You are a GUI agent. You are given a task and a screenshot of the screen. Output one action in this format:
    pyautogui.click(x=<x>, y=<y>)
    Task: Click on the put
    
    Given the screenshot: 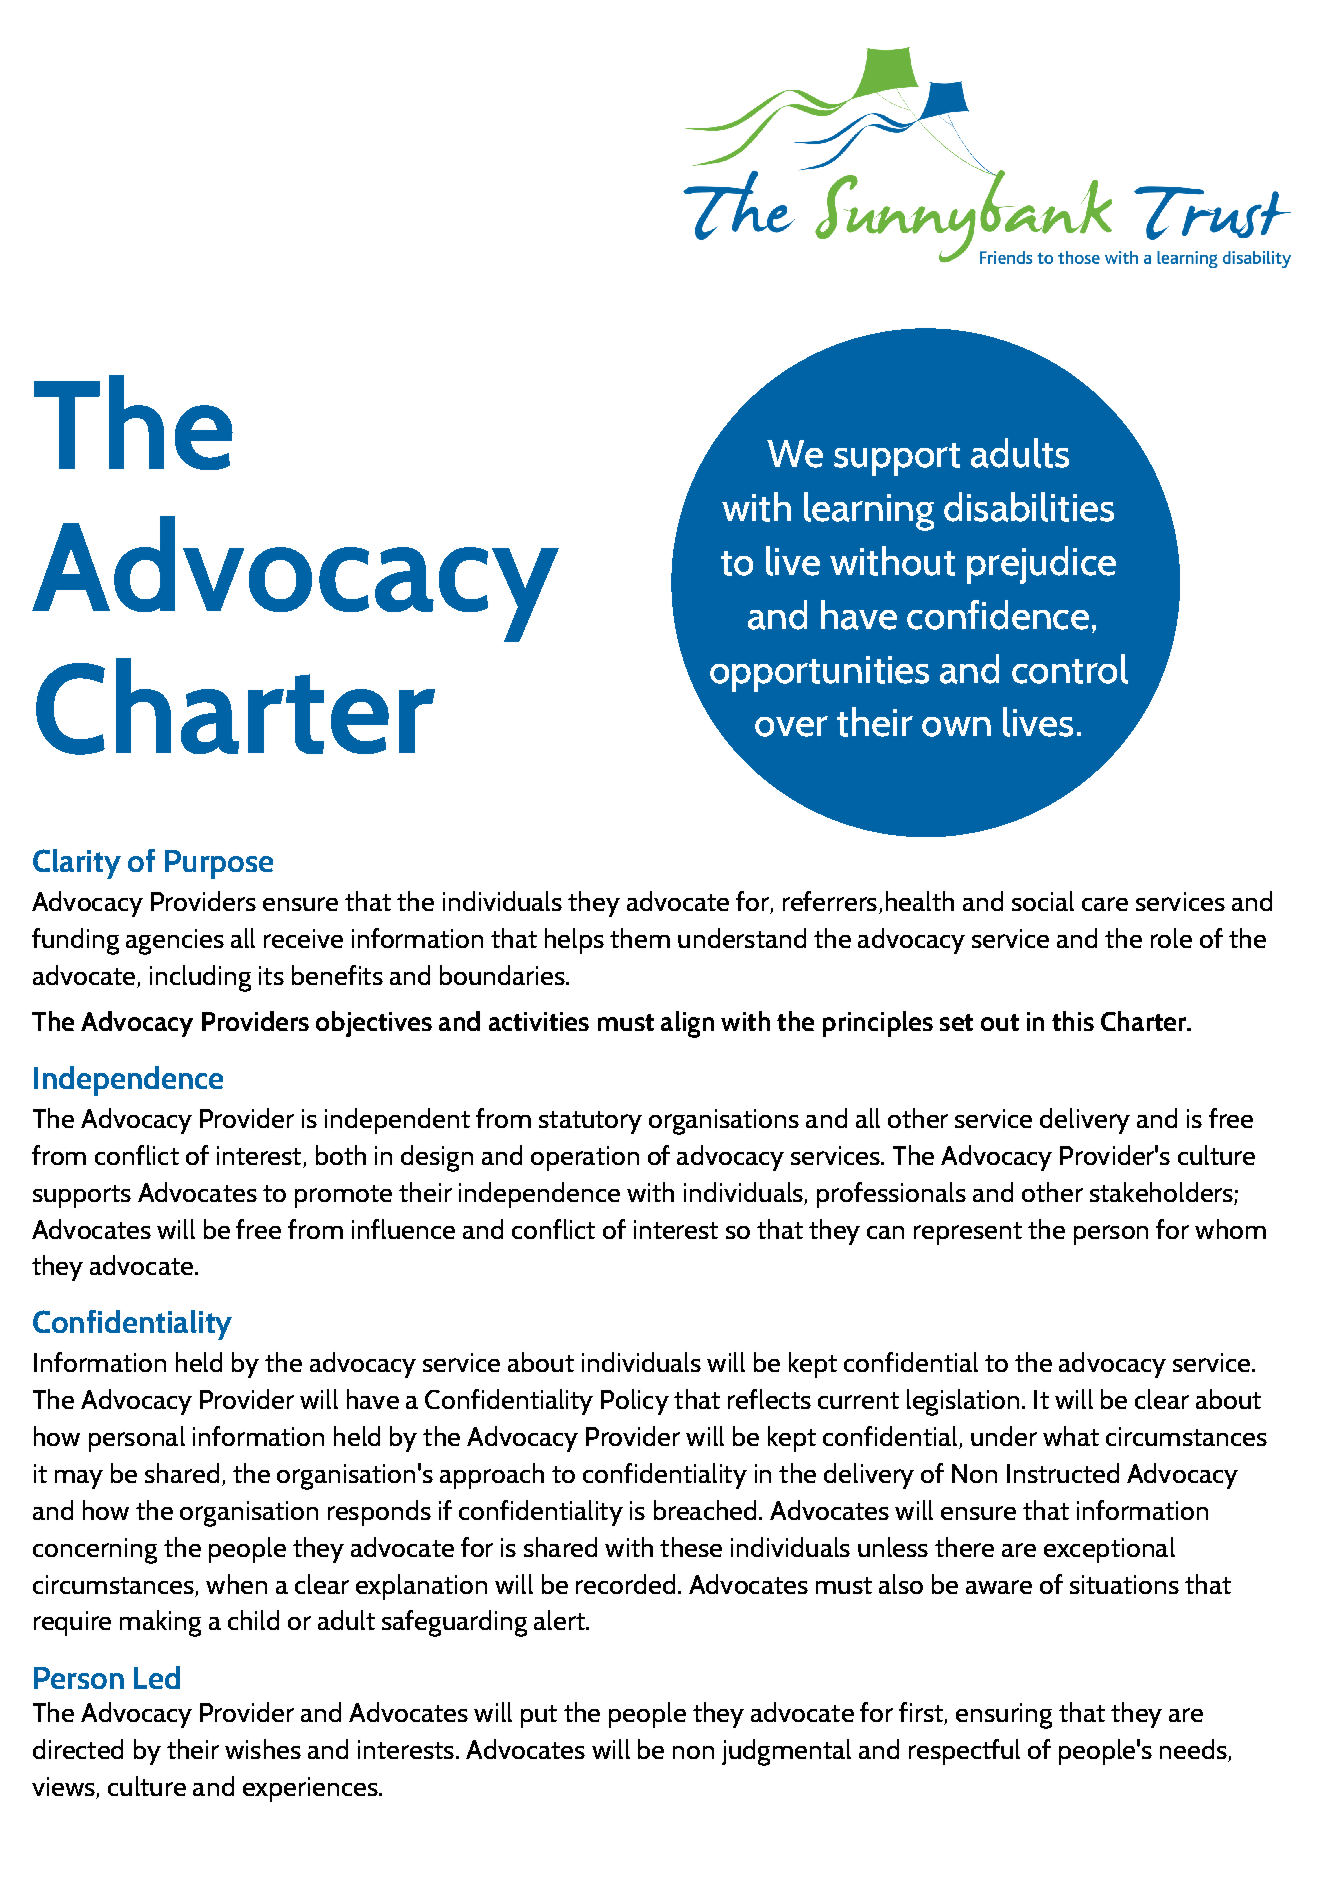 What is the action you would take?
    pyautogui.click(x=539, y=1716)
